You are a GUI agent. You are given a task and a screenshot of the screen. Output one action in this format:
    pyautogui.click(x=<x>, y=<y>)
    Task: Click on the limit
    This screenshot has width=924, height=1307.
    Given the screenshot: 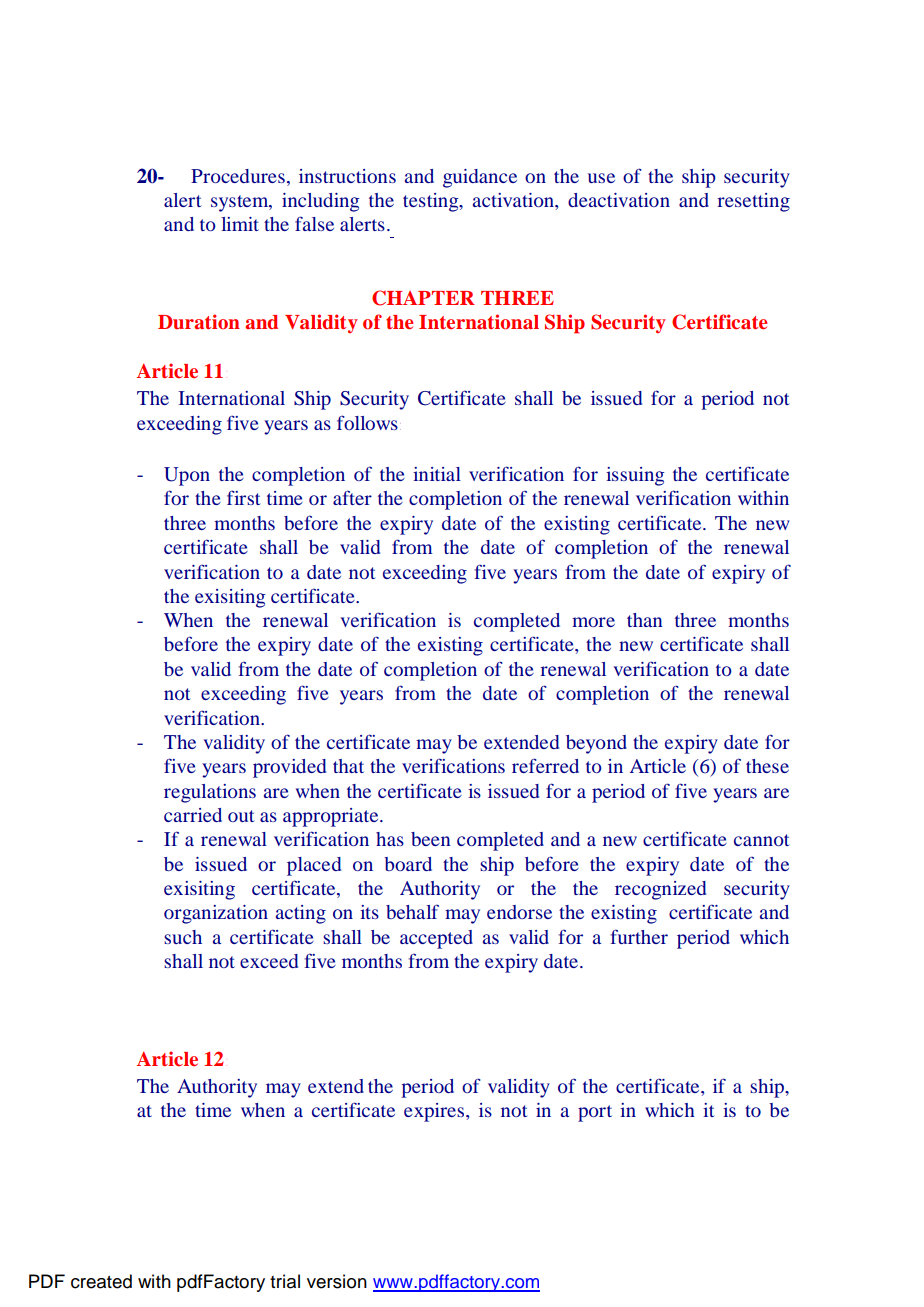 What is the action you would take?
    pyautogui.click(x=240, y=224)
